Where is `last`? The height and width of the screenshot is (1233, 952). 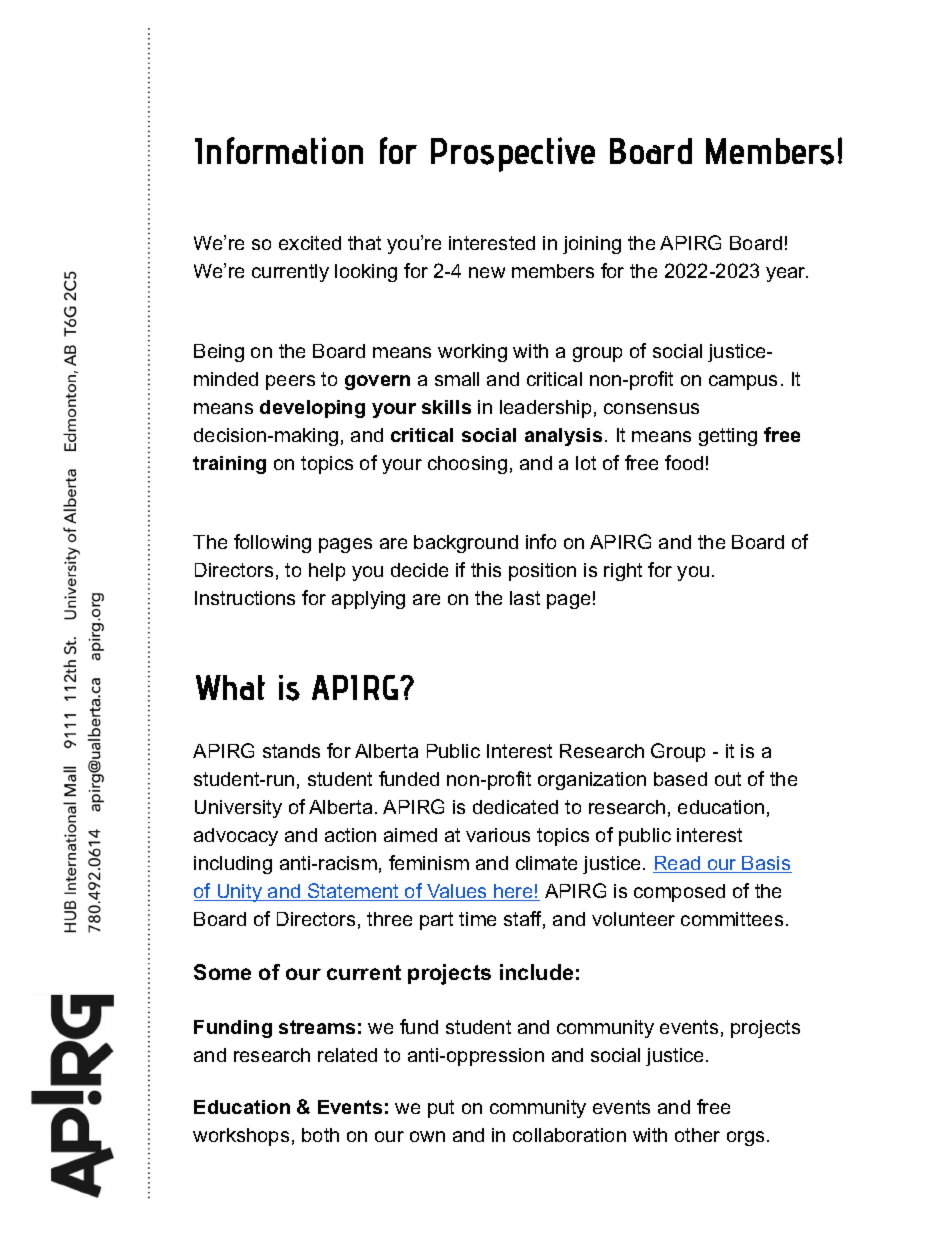 last is located at coordinates (525, 598).
